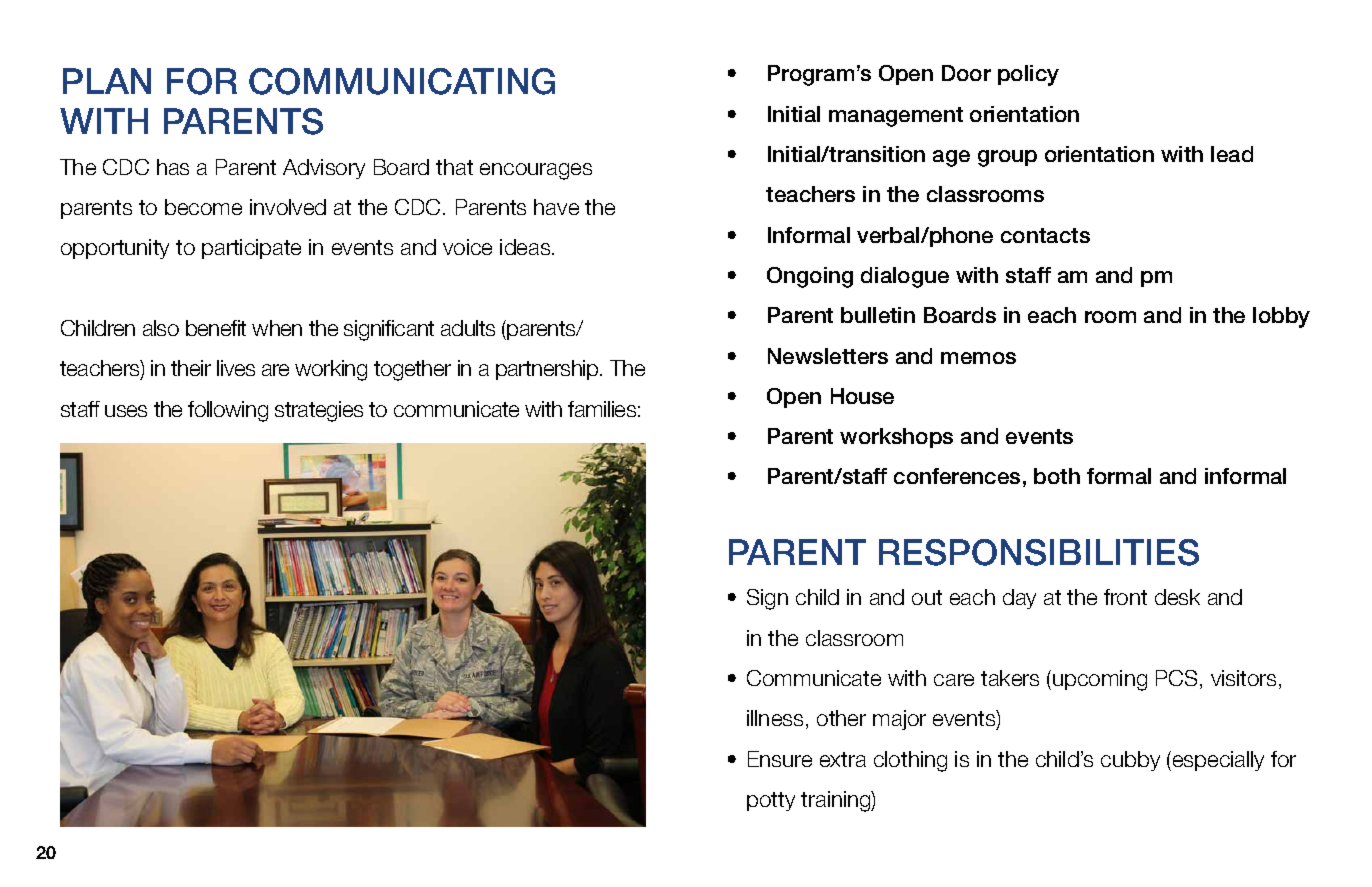 This document has height=887, width=1372. What do you see at coordinates (771, 801) in the document?
I see `potty` at bounding box center [771, 801].
